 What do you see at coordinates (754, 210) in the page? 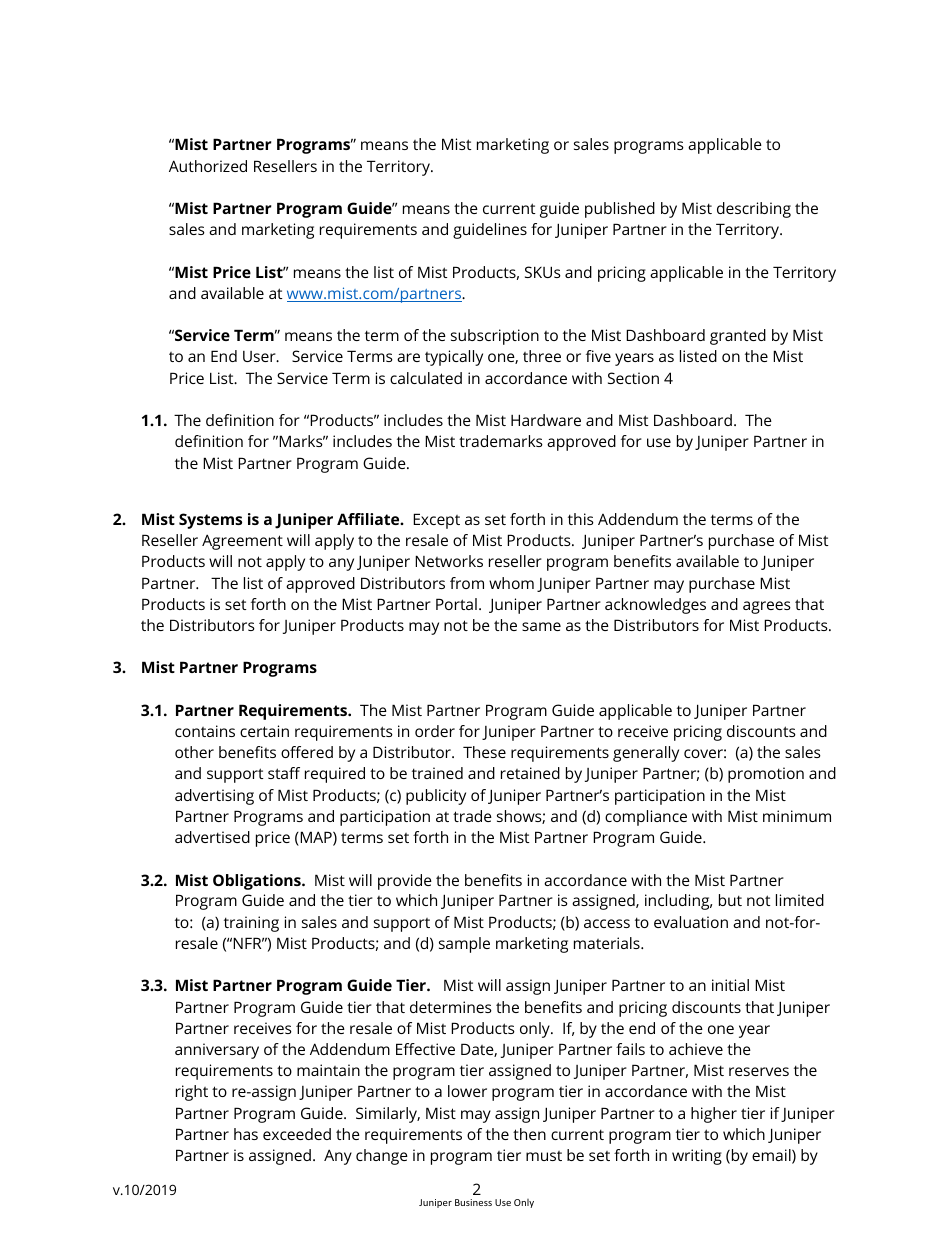
I see `describing` at bounding box center [754, 210].
